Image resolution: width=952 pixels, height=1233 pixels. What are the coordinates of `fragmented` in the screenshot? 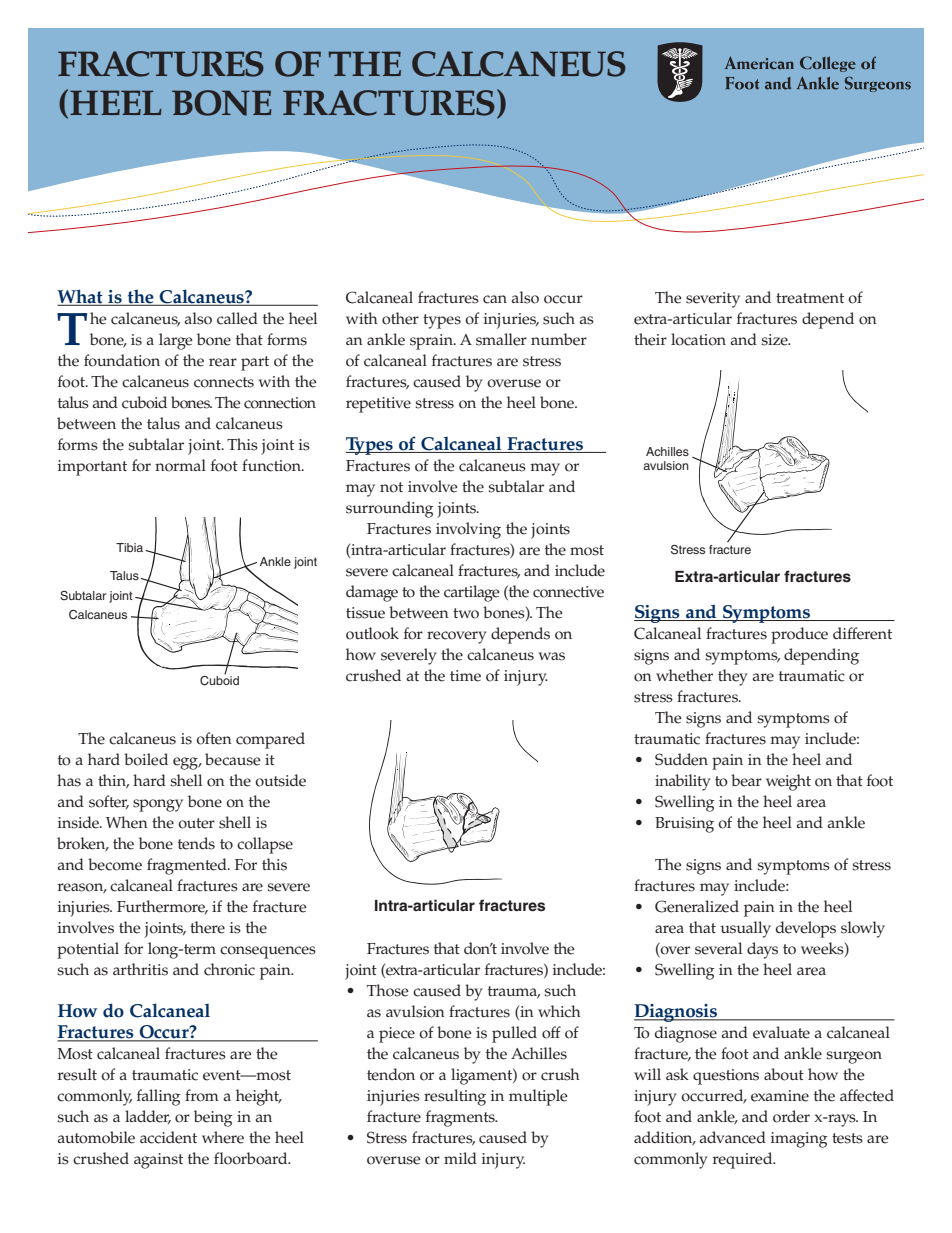 It's located at (188, 866).
